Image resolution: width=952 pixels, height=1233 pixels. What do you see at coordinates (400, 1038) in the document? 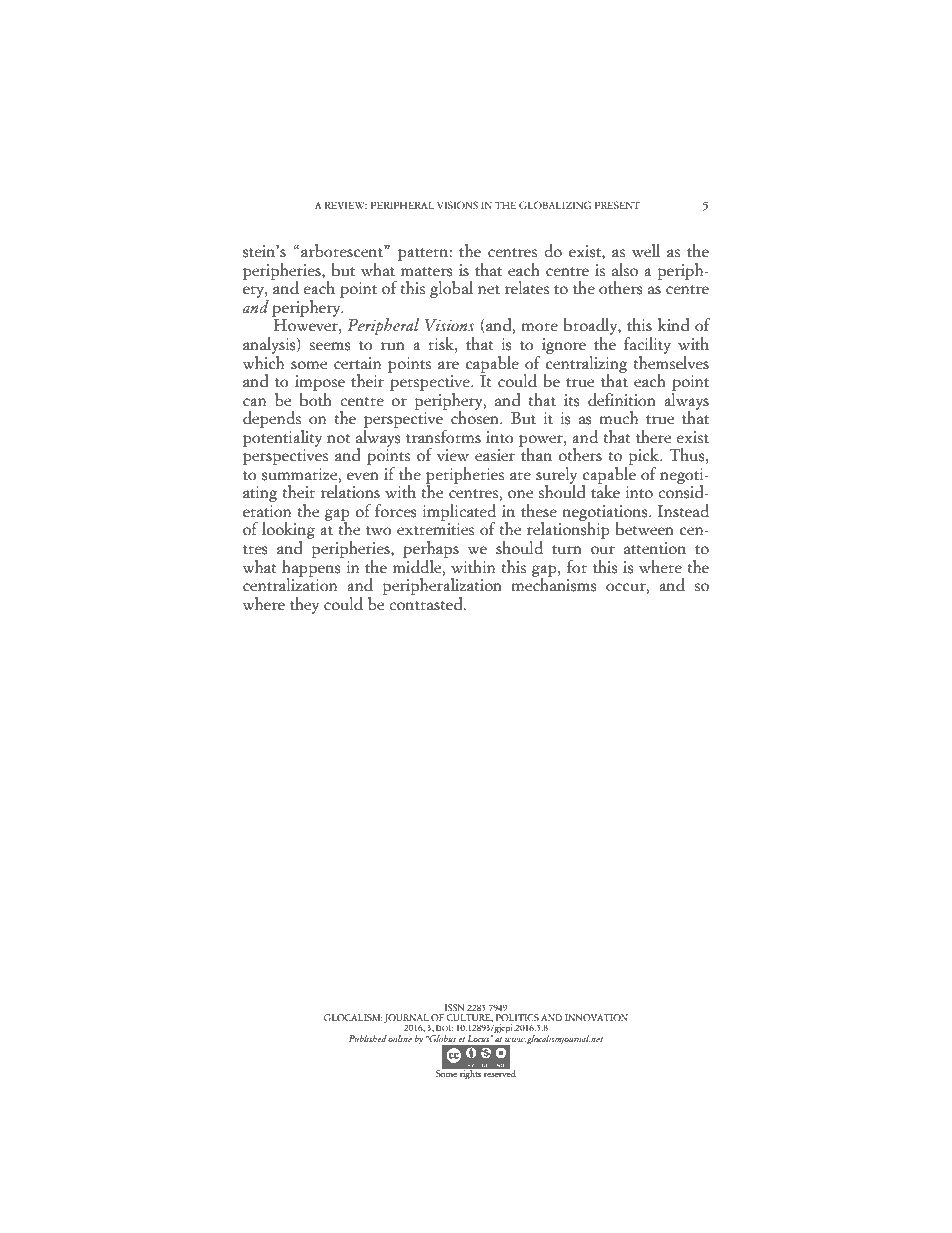
I see `online` at bounding box center [400, 1038].
